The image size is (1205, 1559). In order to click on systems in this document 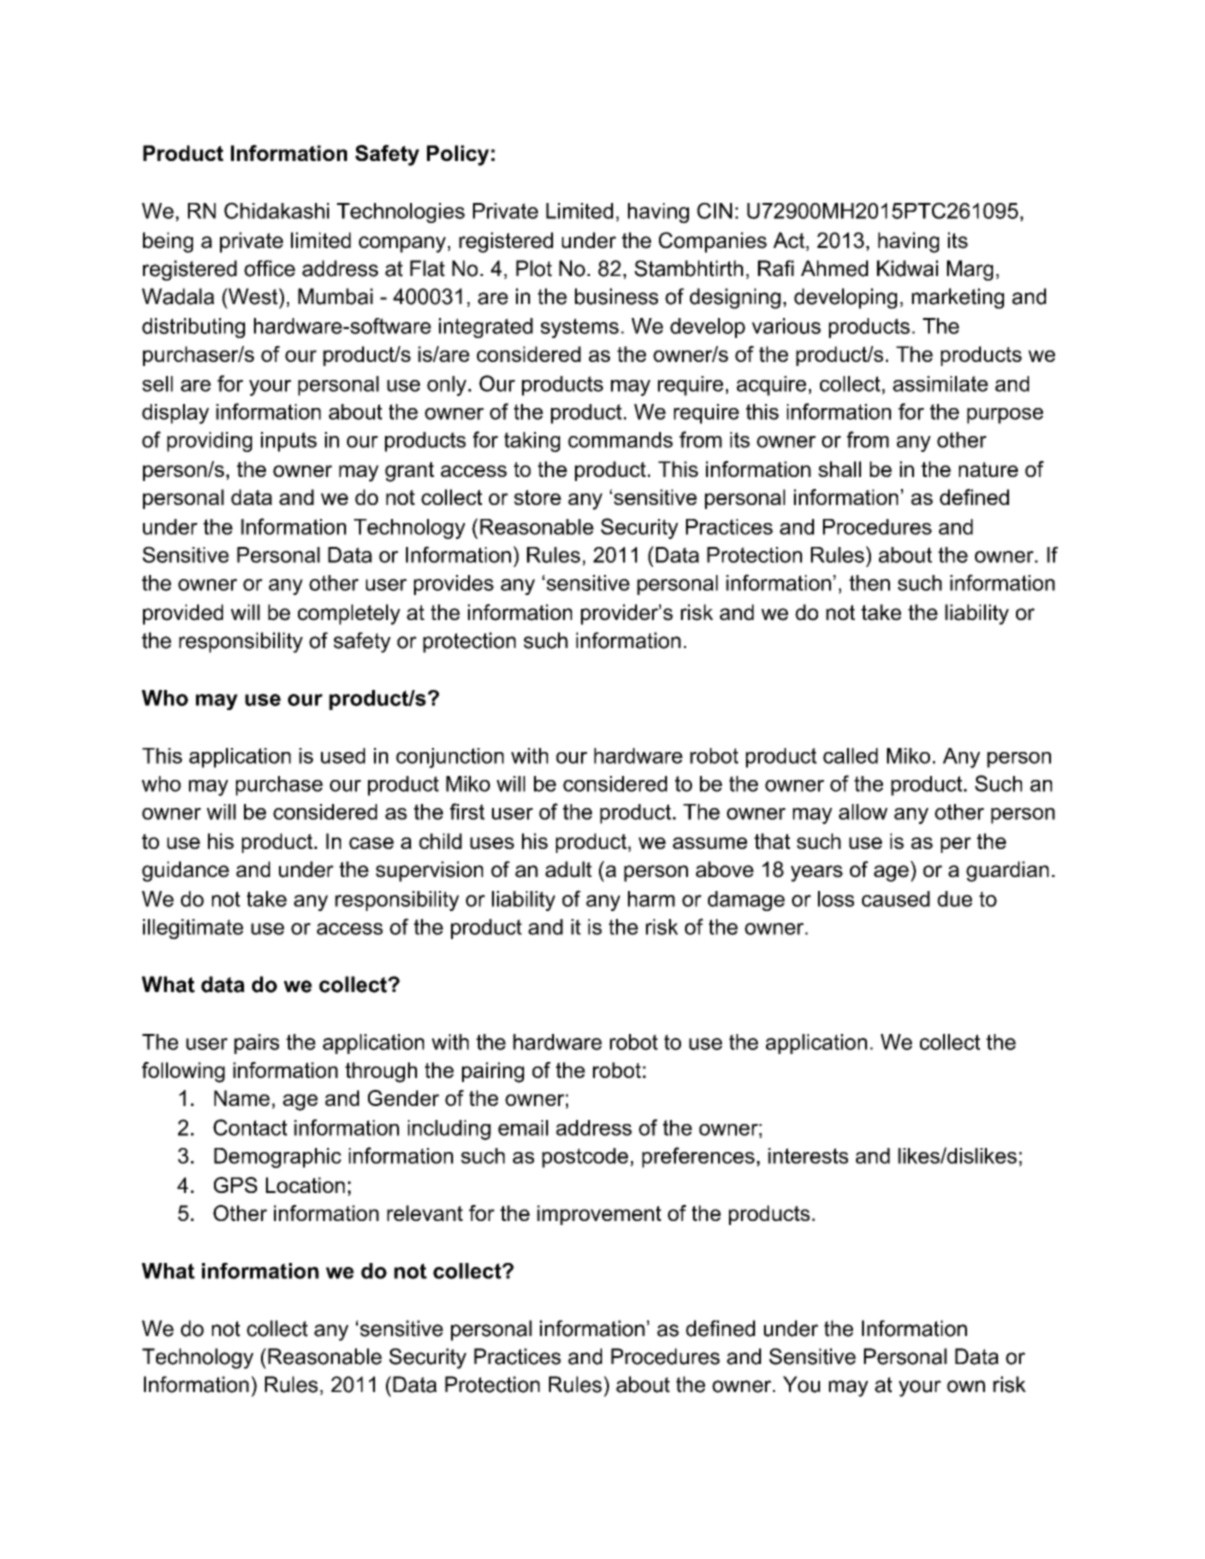, I will do `click(580, 328)`.
